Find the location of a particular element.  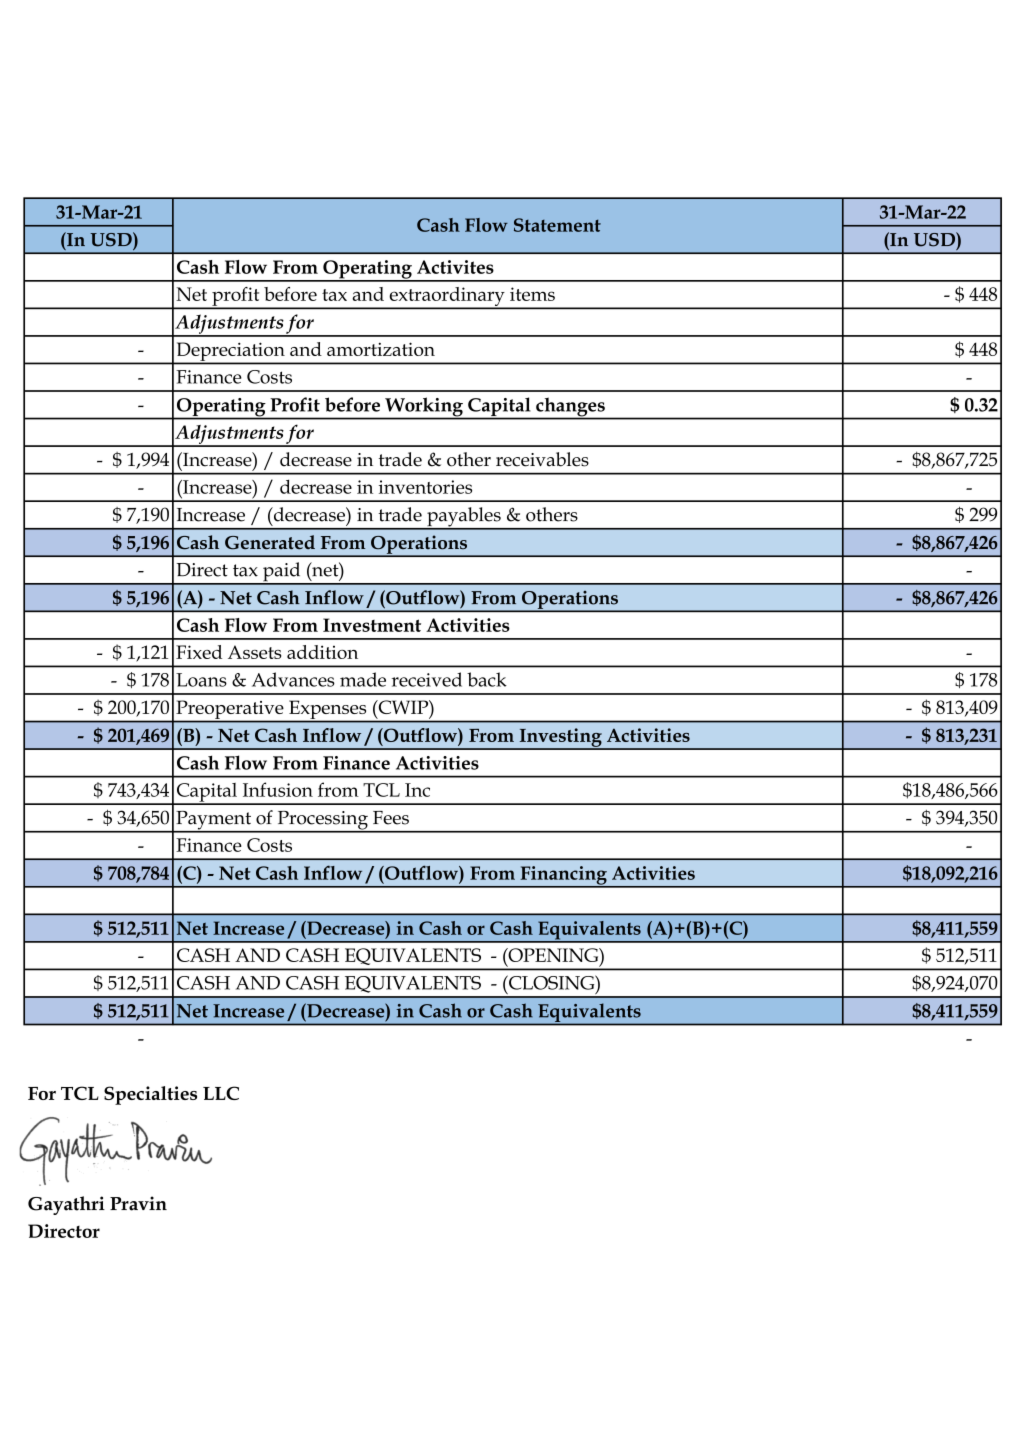

items is located at coordinates (532, 294).
